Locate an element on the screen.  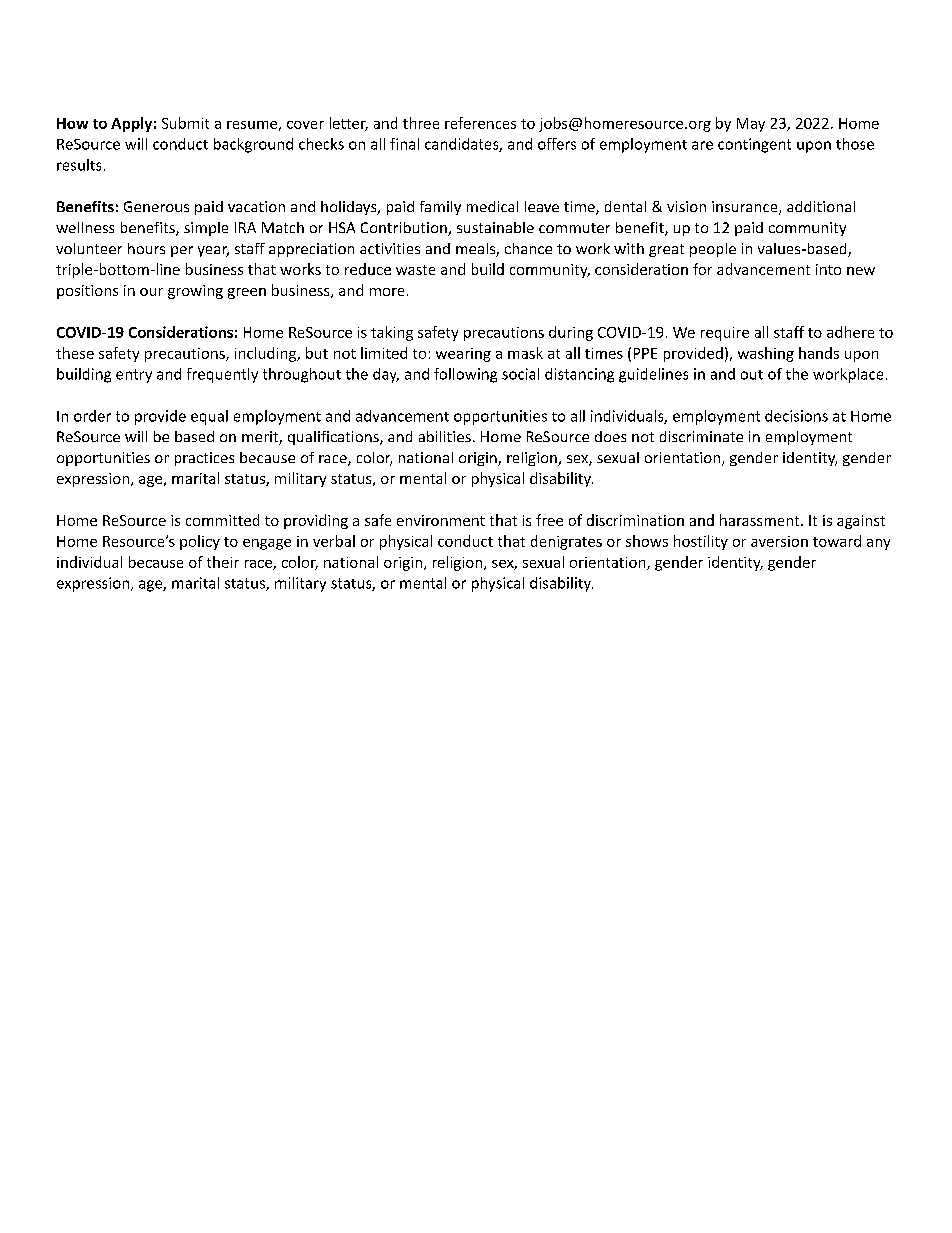
growing is located at coordinates (195, 292).
